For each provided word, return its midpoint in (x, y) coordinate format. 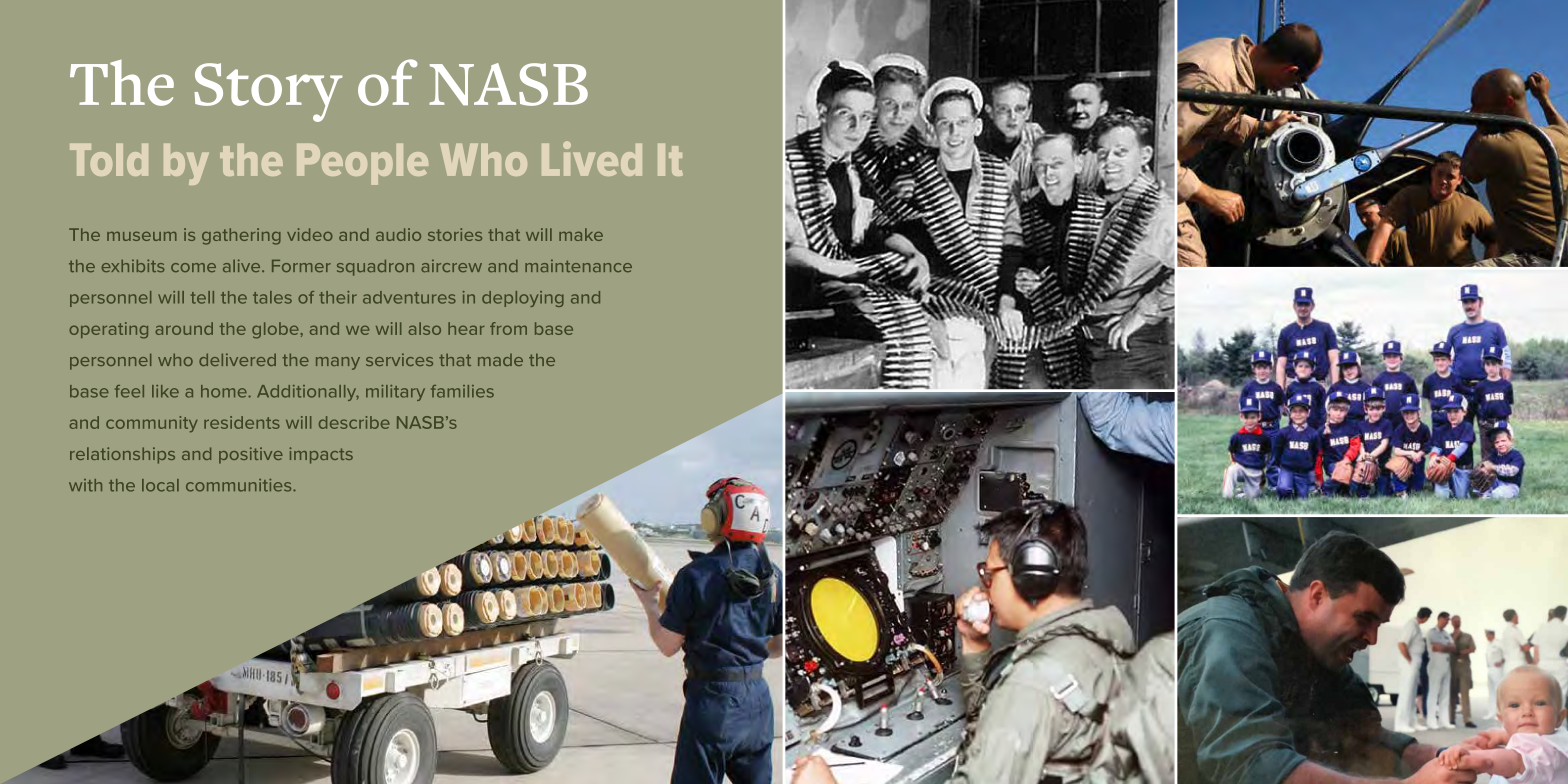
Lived (592, 158)
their (338, 297)
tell (202, 297)
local (160, 485)
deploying (523, 299)
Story (268, 92)
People (362, 164)
